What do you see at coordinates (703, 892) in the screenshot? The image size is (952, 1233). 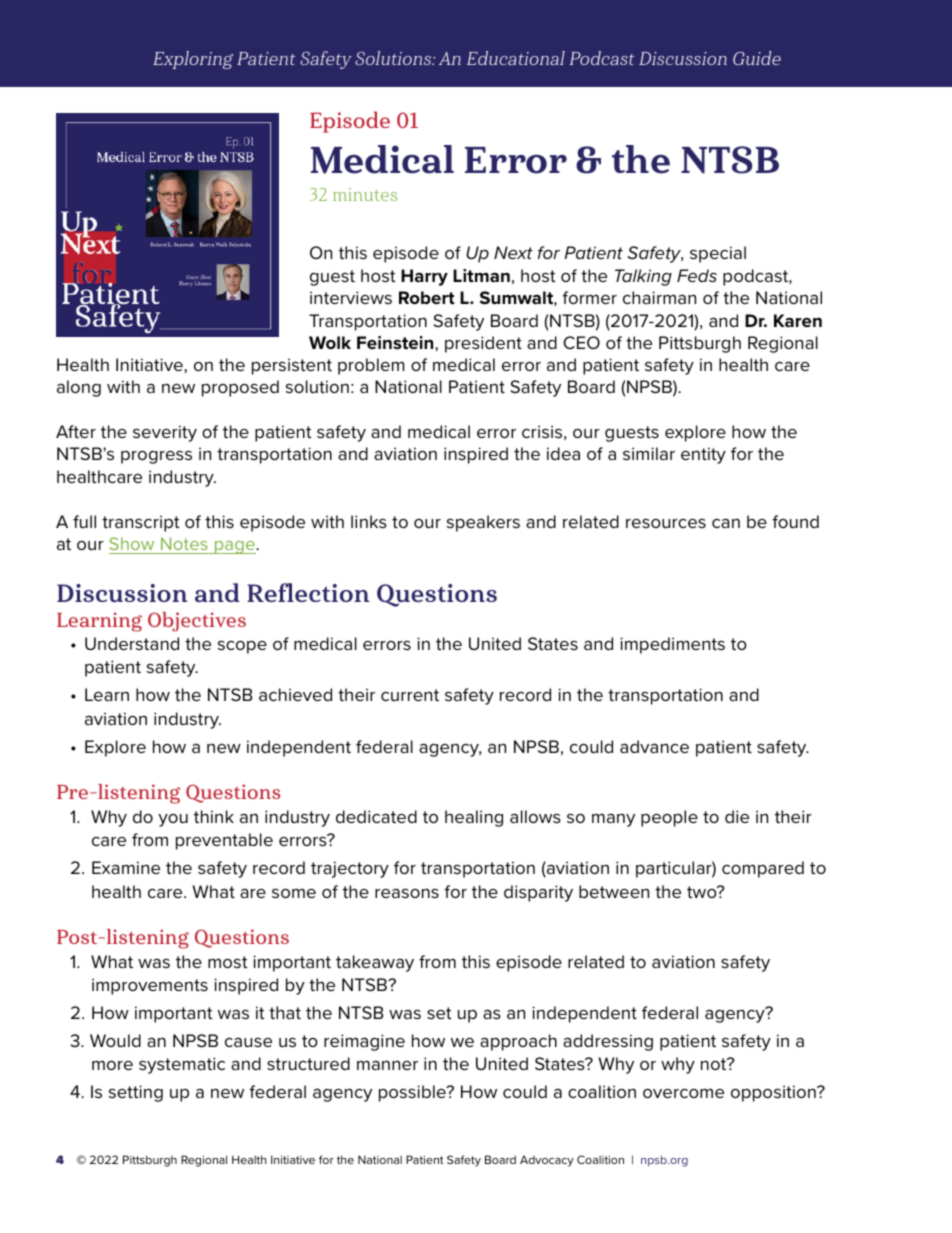 I see `two` at bounding box center [703, 892].
